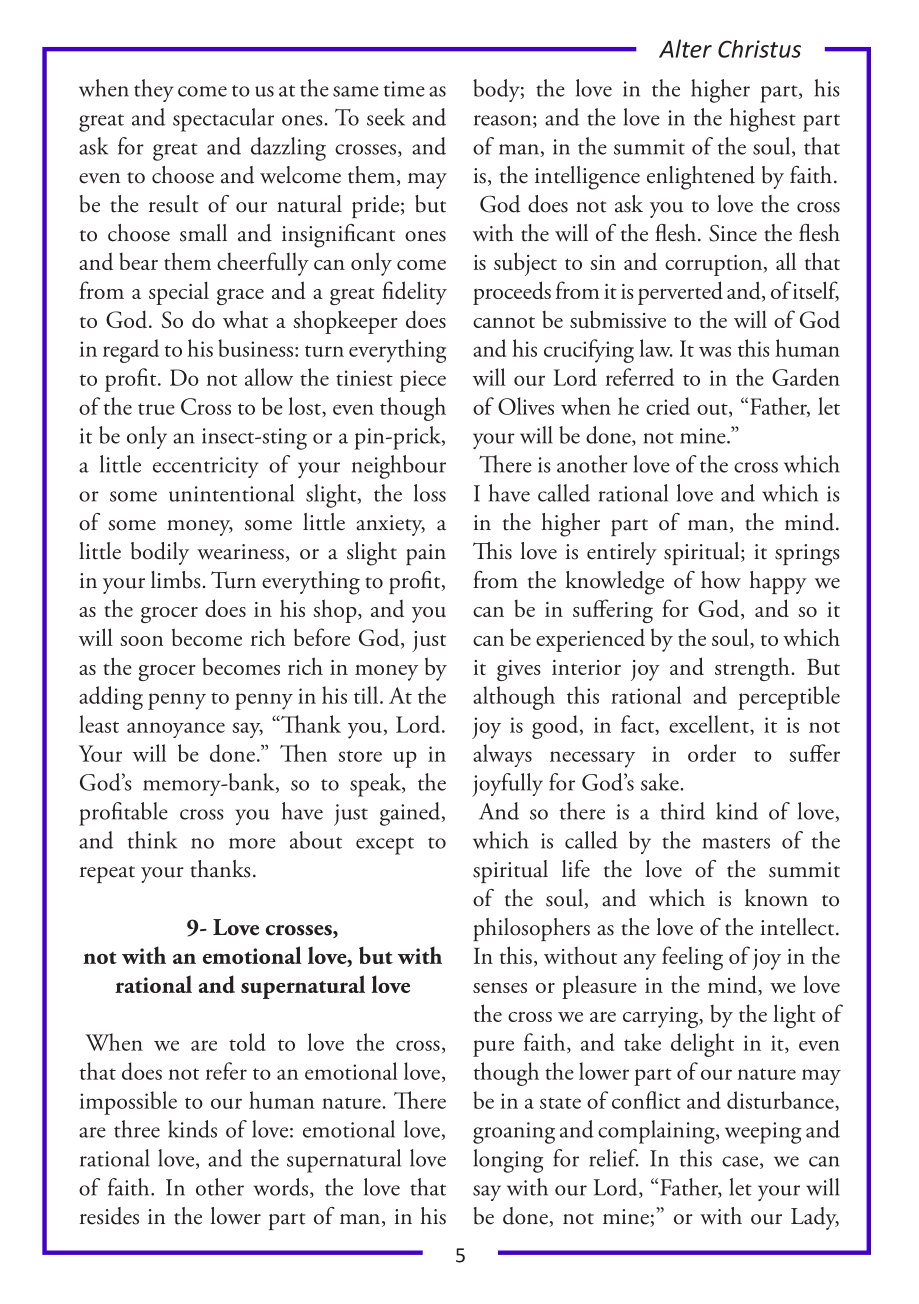 This screenshot has width=919, height=1304. What do you see at coordinates (759, 49) in the screenshot?
I see `Christus` at bounding box center [759, 49].
